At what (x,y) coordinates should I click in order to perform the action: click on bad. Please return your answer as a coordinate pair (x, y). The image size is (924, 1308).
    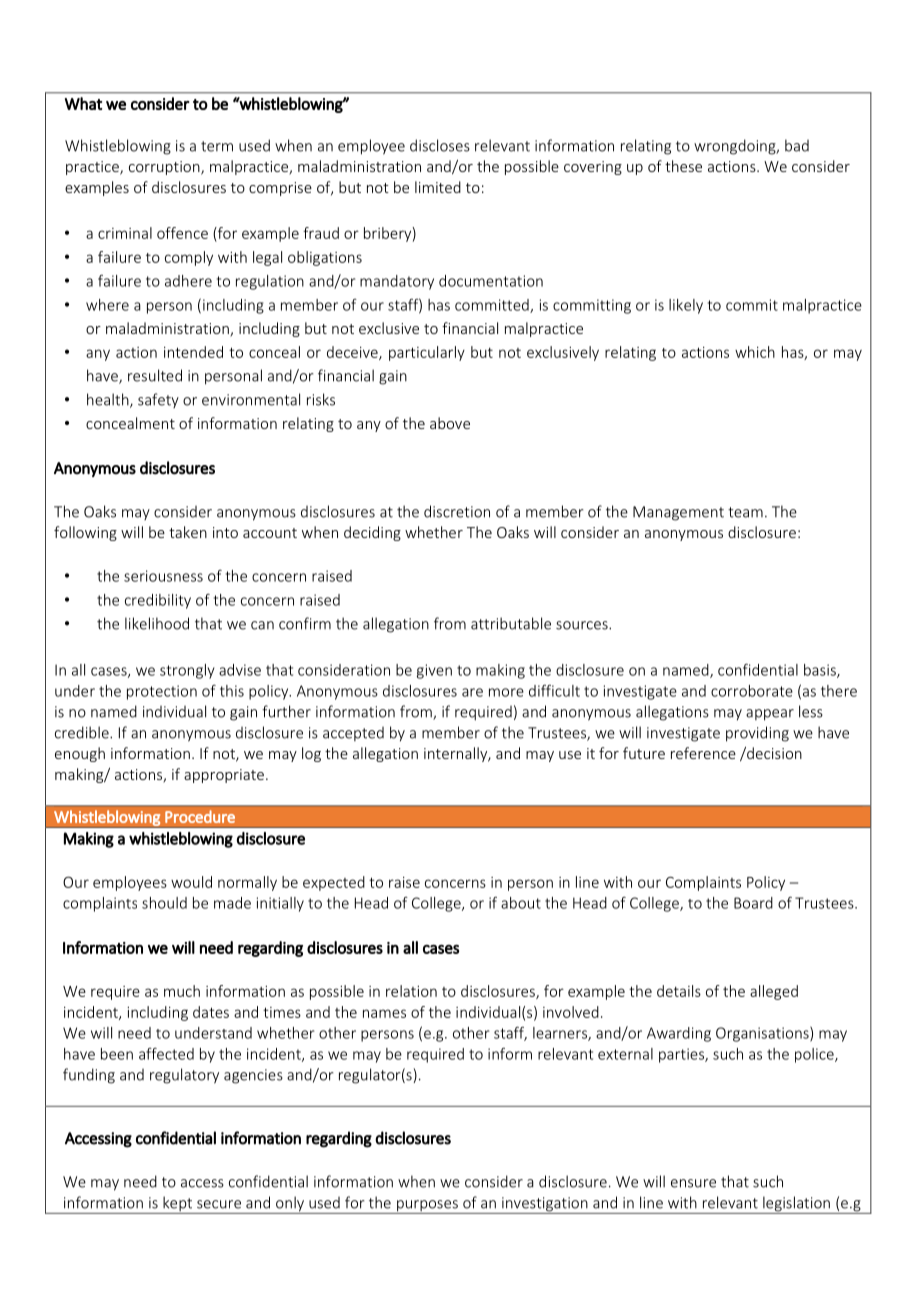
    Looking at the image, I should click on (797, 145).
